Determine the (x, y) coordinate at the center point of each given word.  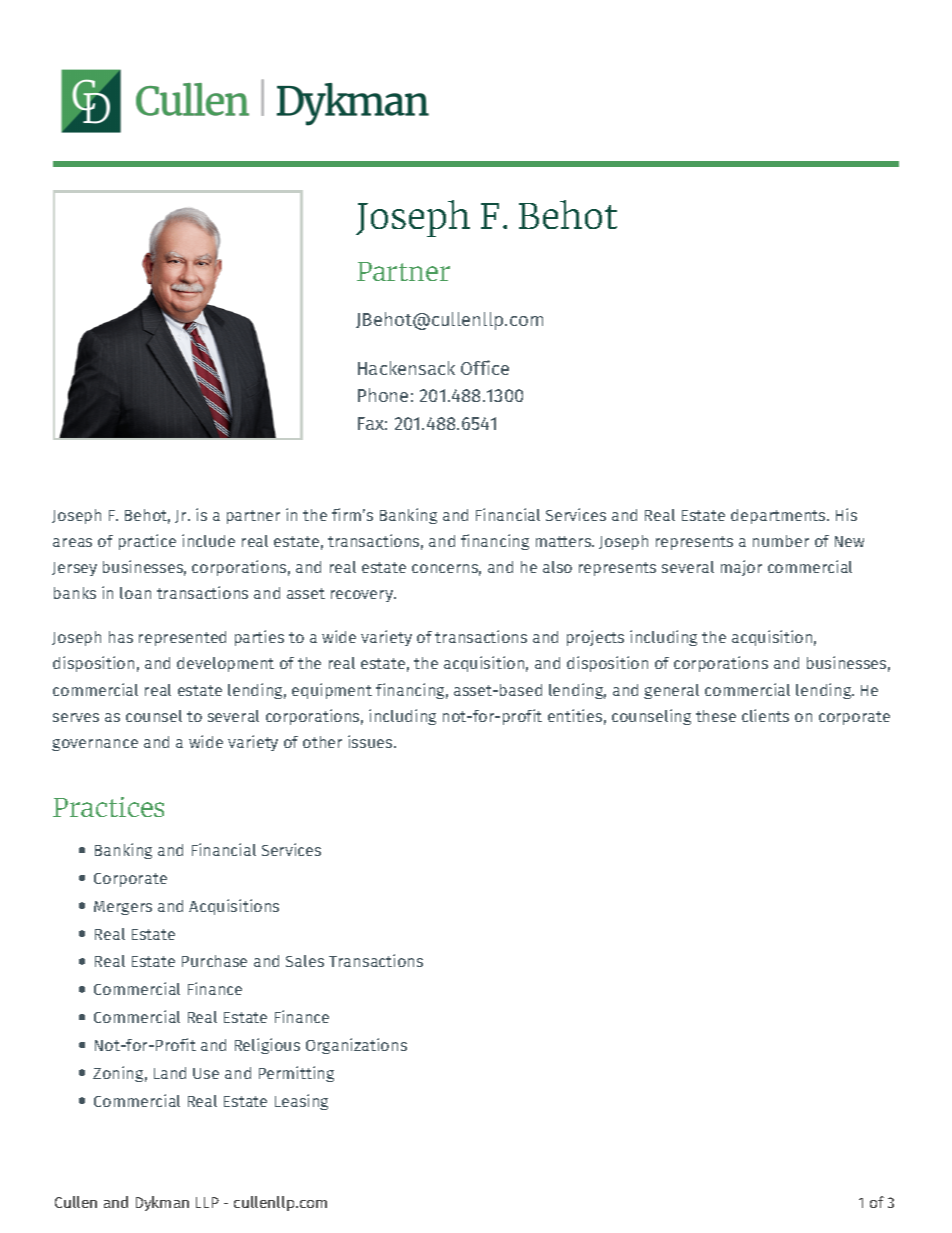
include (208, 540)
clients (765, 715)
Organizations (356, 1046)
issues (371, 741)
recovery (363, 596)
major (741, 568)
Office (485, 367)
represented (182, 638)
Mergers (123, 908)
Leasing (301, 1102)
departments (779, 516)
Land (170, 1073)
